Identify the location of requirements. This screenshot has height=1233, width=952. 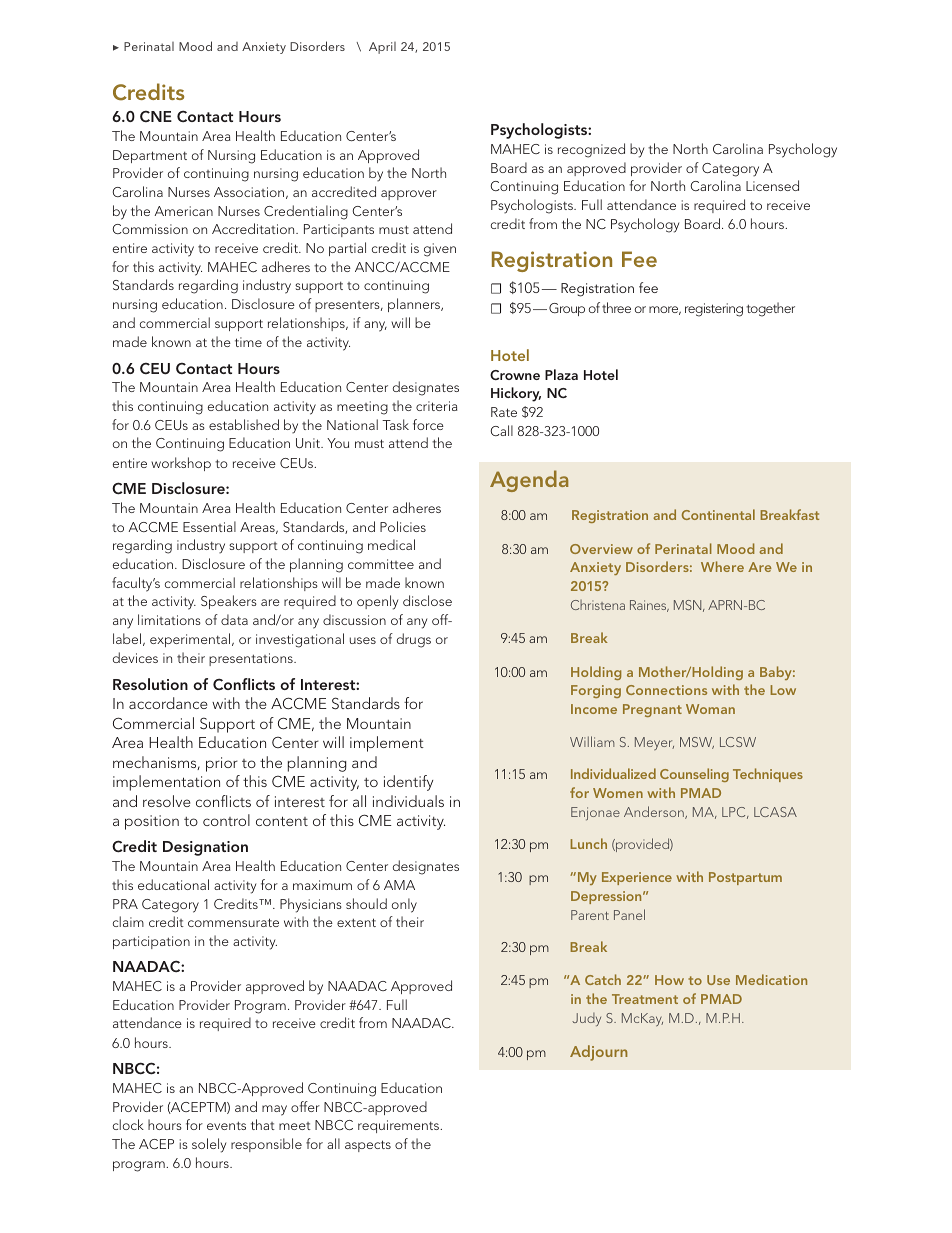
(399, 1126).
